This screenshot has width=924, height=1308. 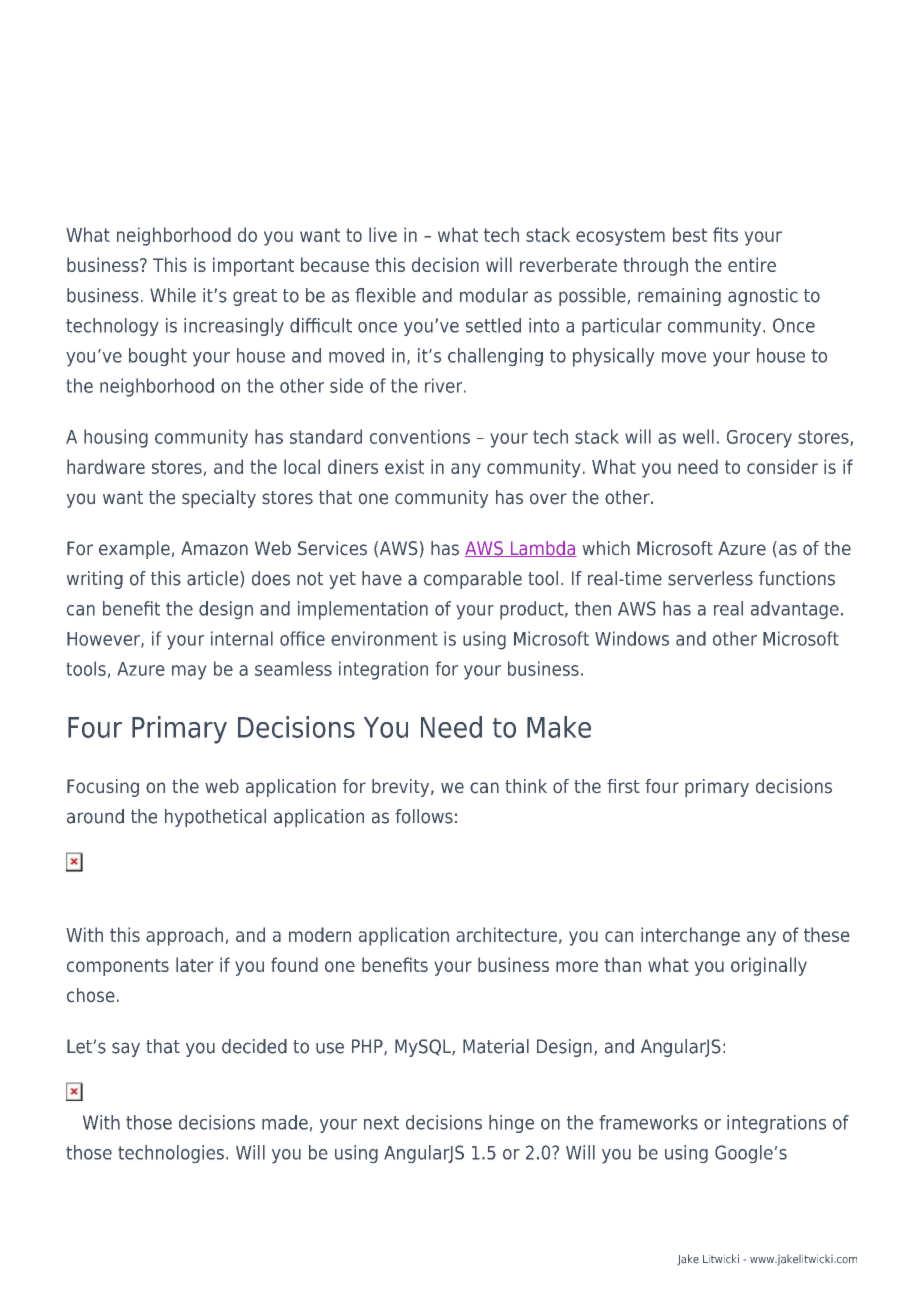 I want to click on entire, so click(x=752, y=264).
